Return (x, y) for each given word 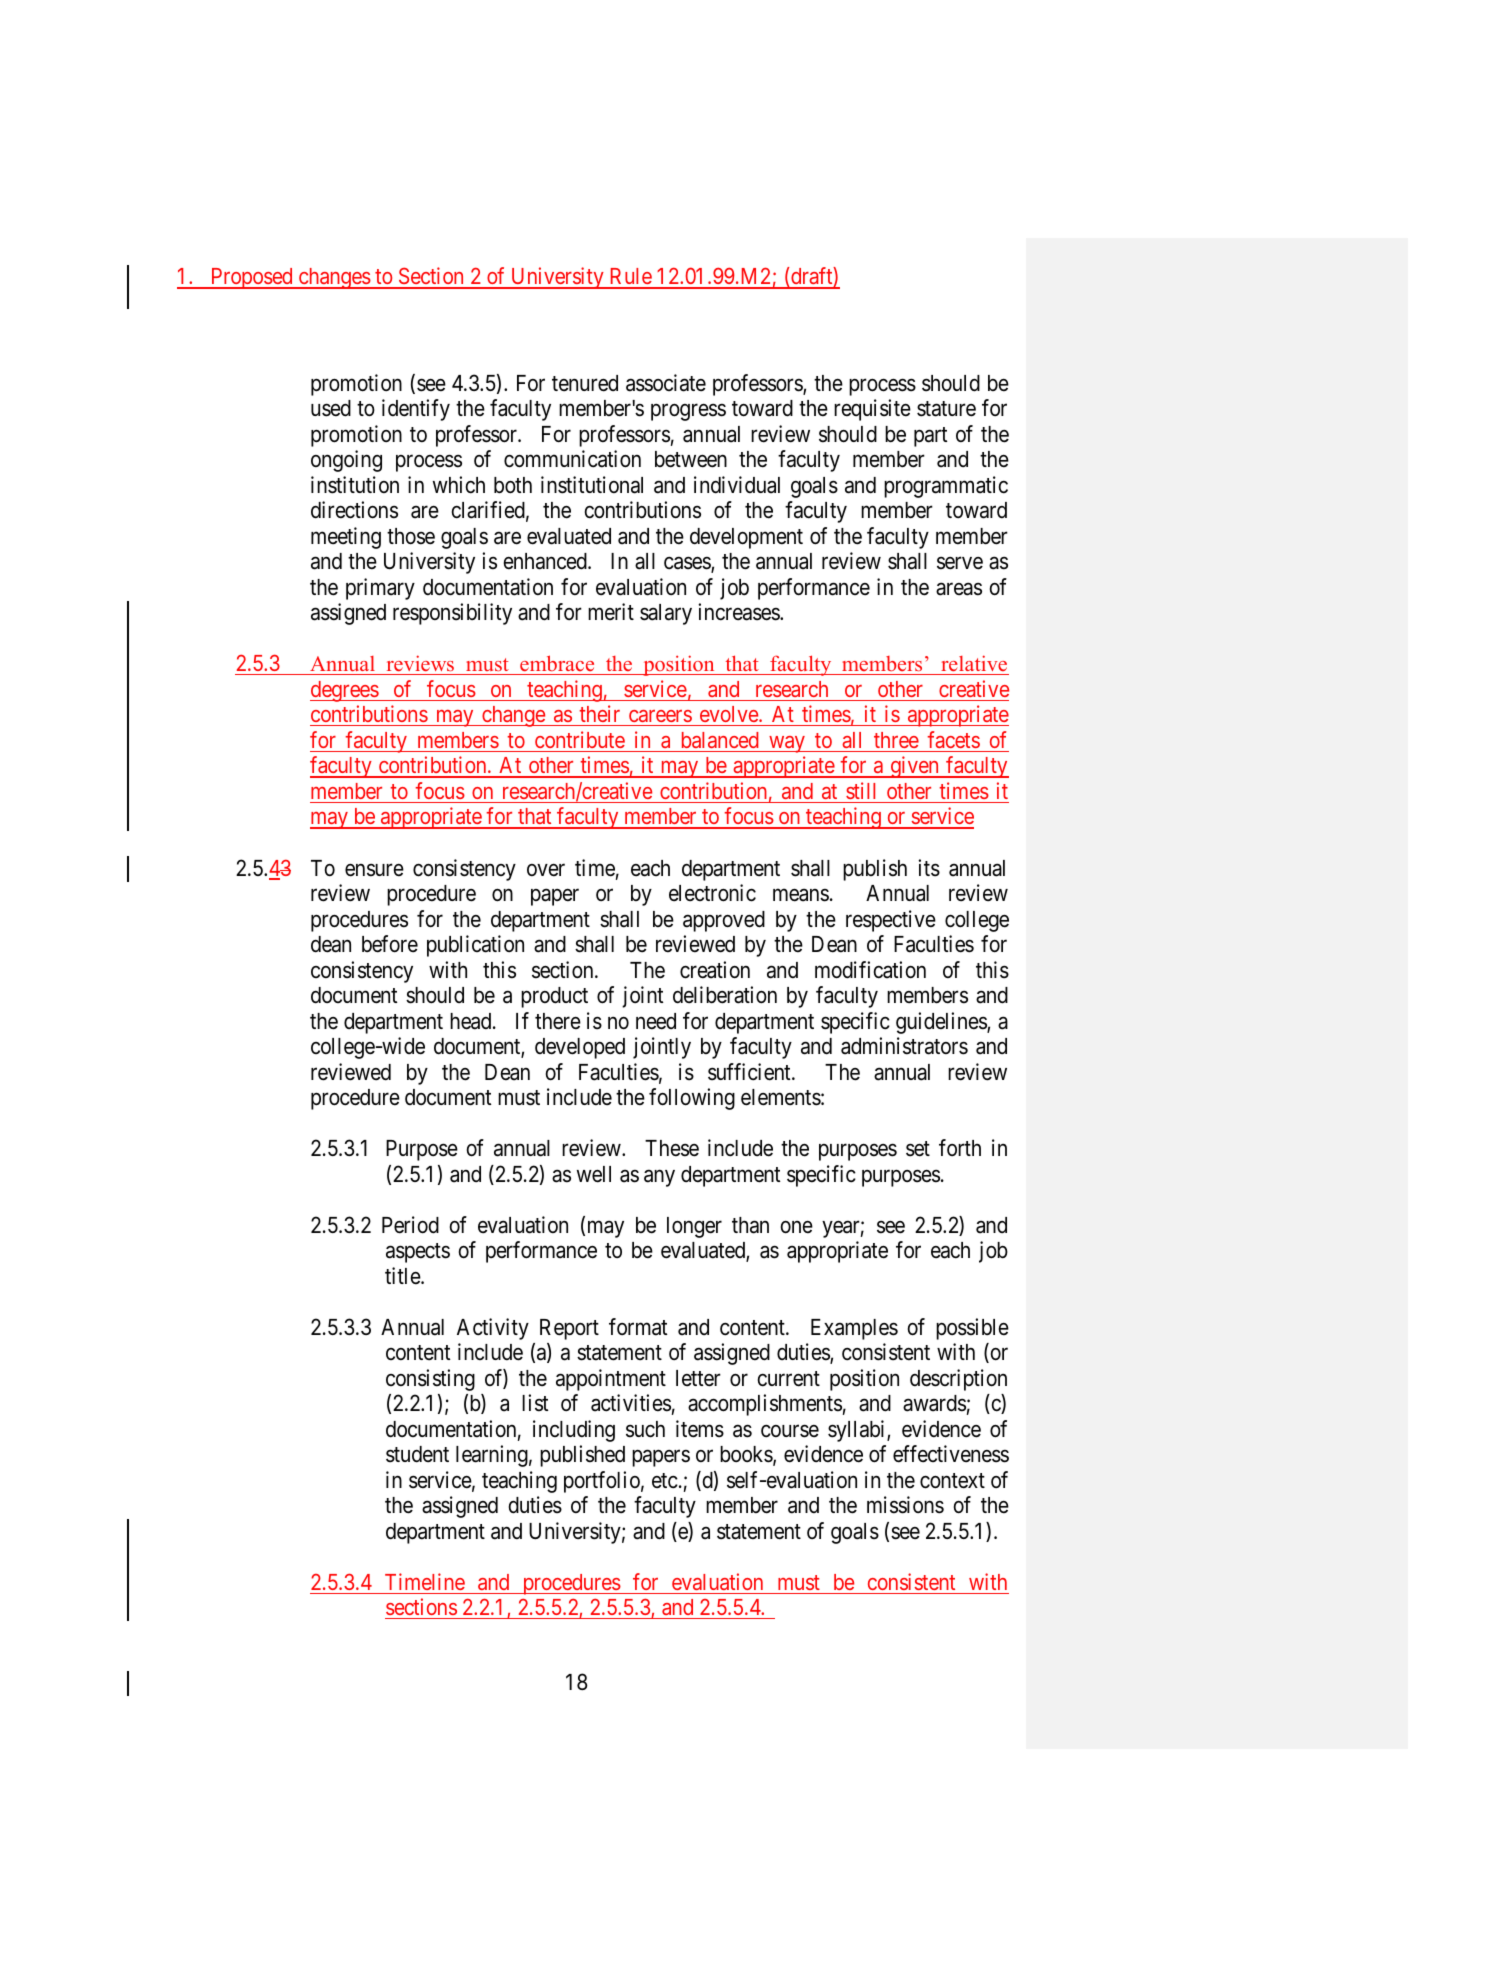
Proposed (251, 278)
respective (891, 921)
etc (665, 1481)
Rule (630, 278)
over (546, 870)
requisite (872, 410)
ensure (374, 870)
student (417, 1454)
